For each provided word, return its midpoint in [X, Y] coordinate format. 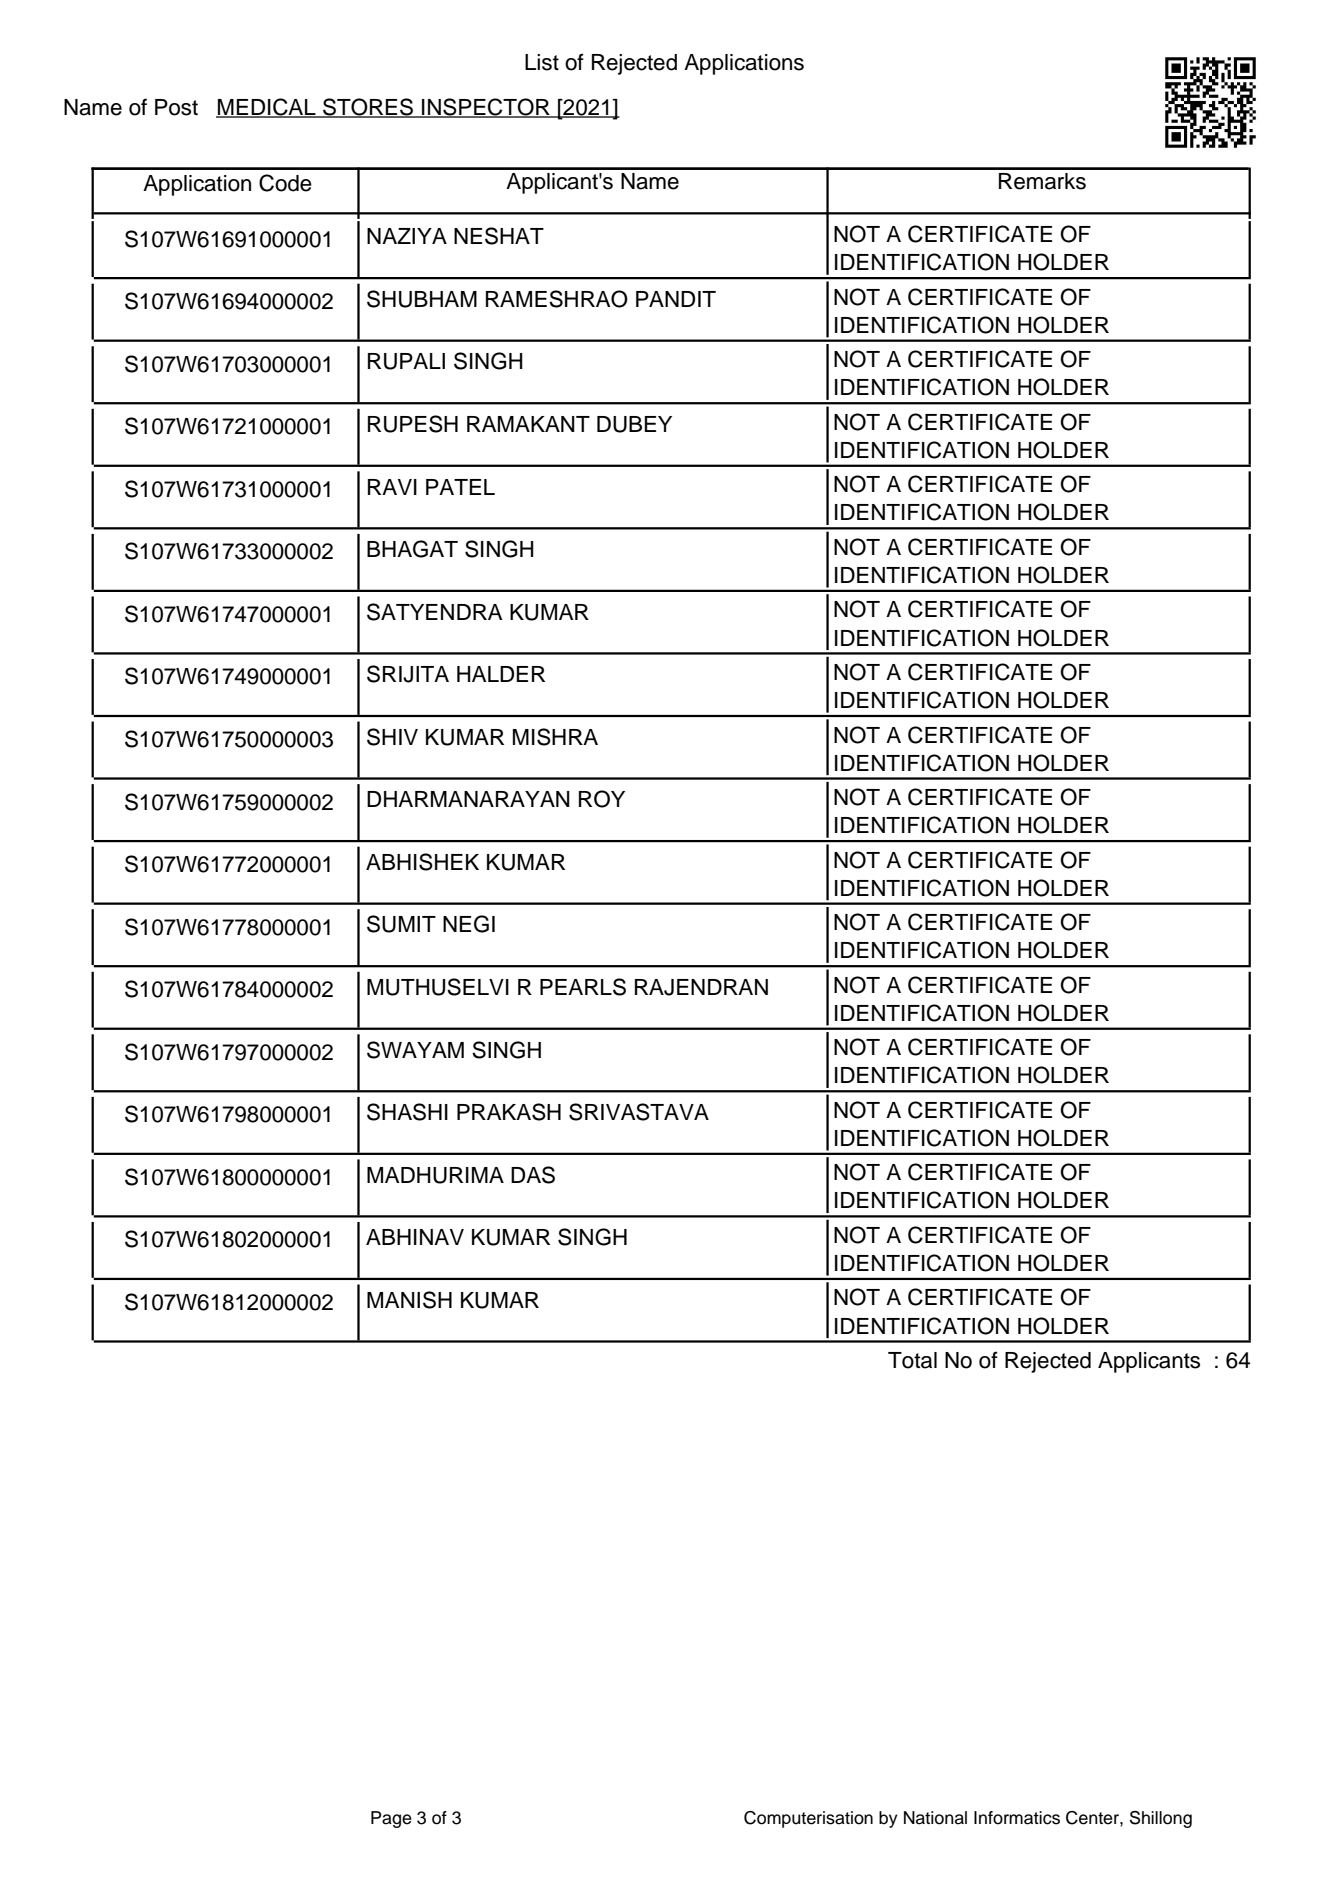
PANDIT [676, 299]
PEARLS [583, 987]
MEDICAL [267, 108]
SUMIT [401, 924]
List [542, 62]
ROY [602, 799]
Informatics [1017, 1818]
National [935, 1818]
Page [391, 1819]
